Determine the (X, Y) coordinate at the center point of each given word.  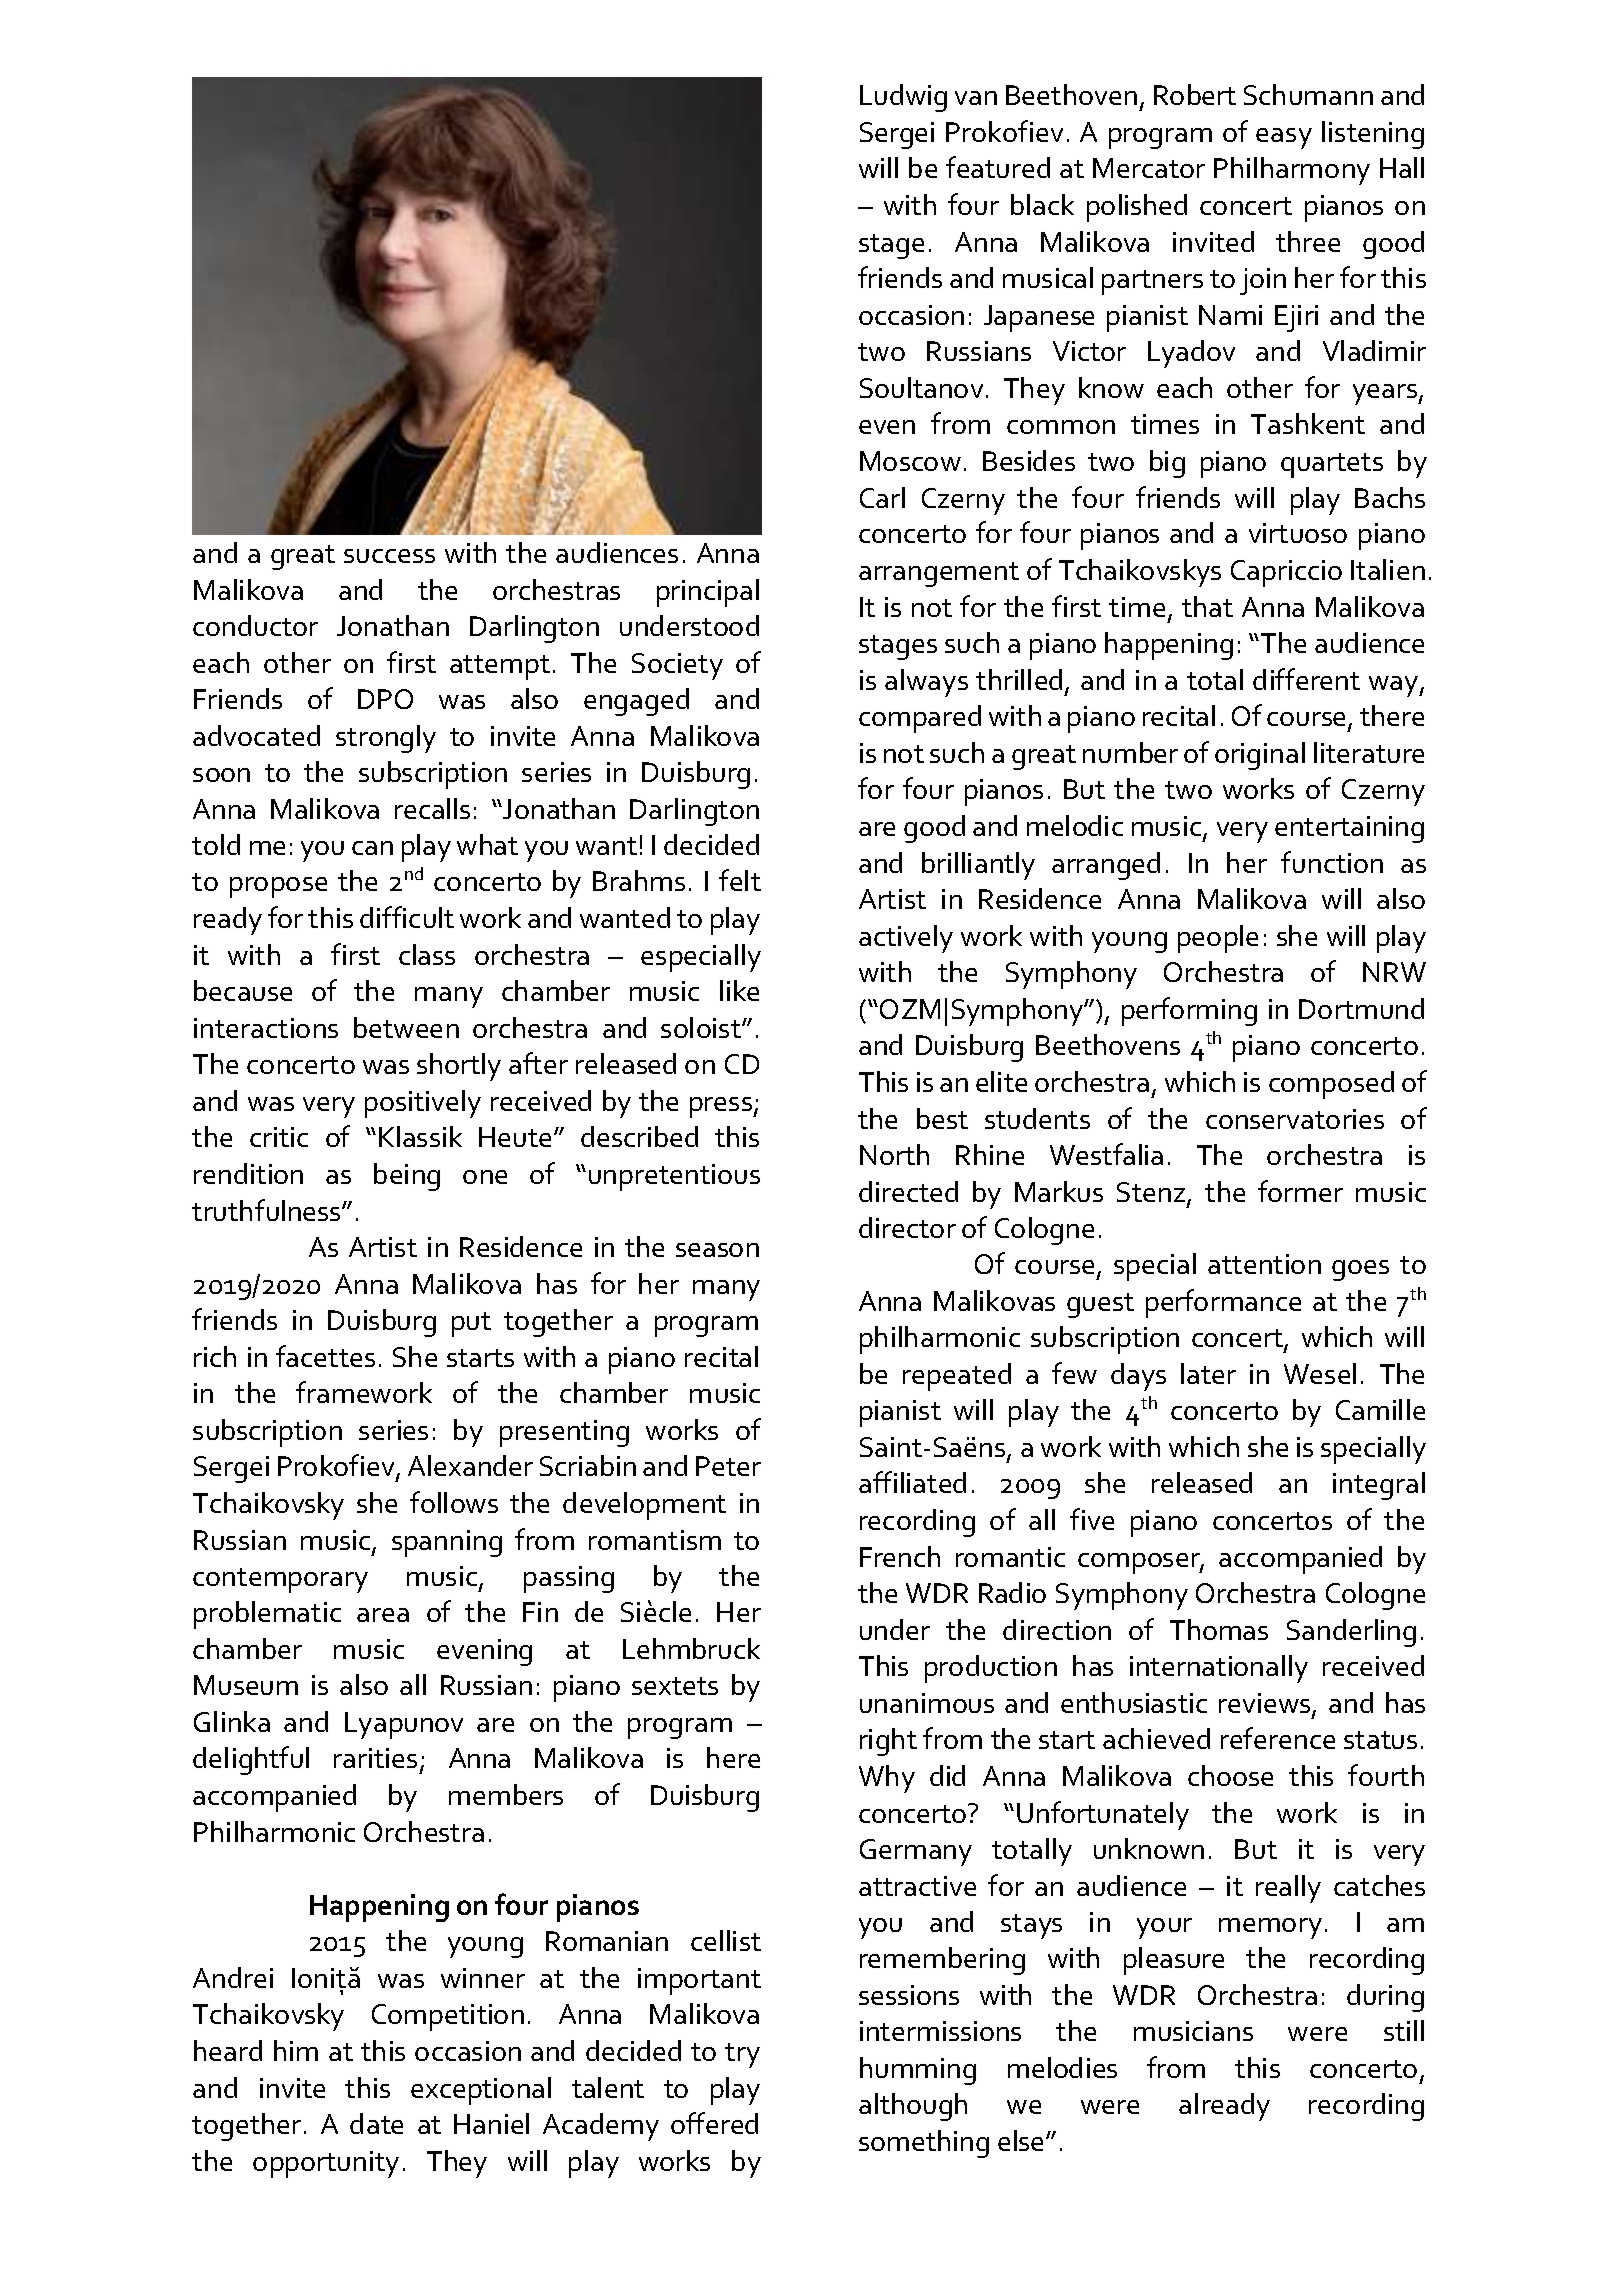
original (1260, 756)
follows (454, 1502)
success (389, 556)
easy (1284, 138)
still (1404, 2030)
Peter (728, 1466)
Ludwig (903, 98)
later (1208, 1373)
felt (740, 880)
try (742, 2055)
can (372, 848)
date (376, 2123)
